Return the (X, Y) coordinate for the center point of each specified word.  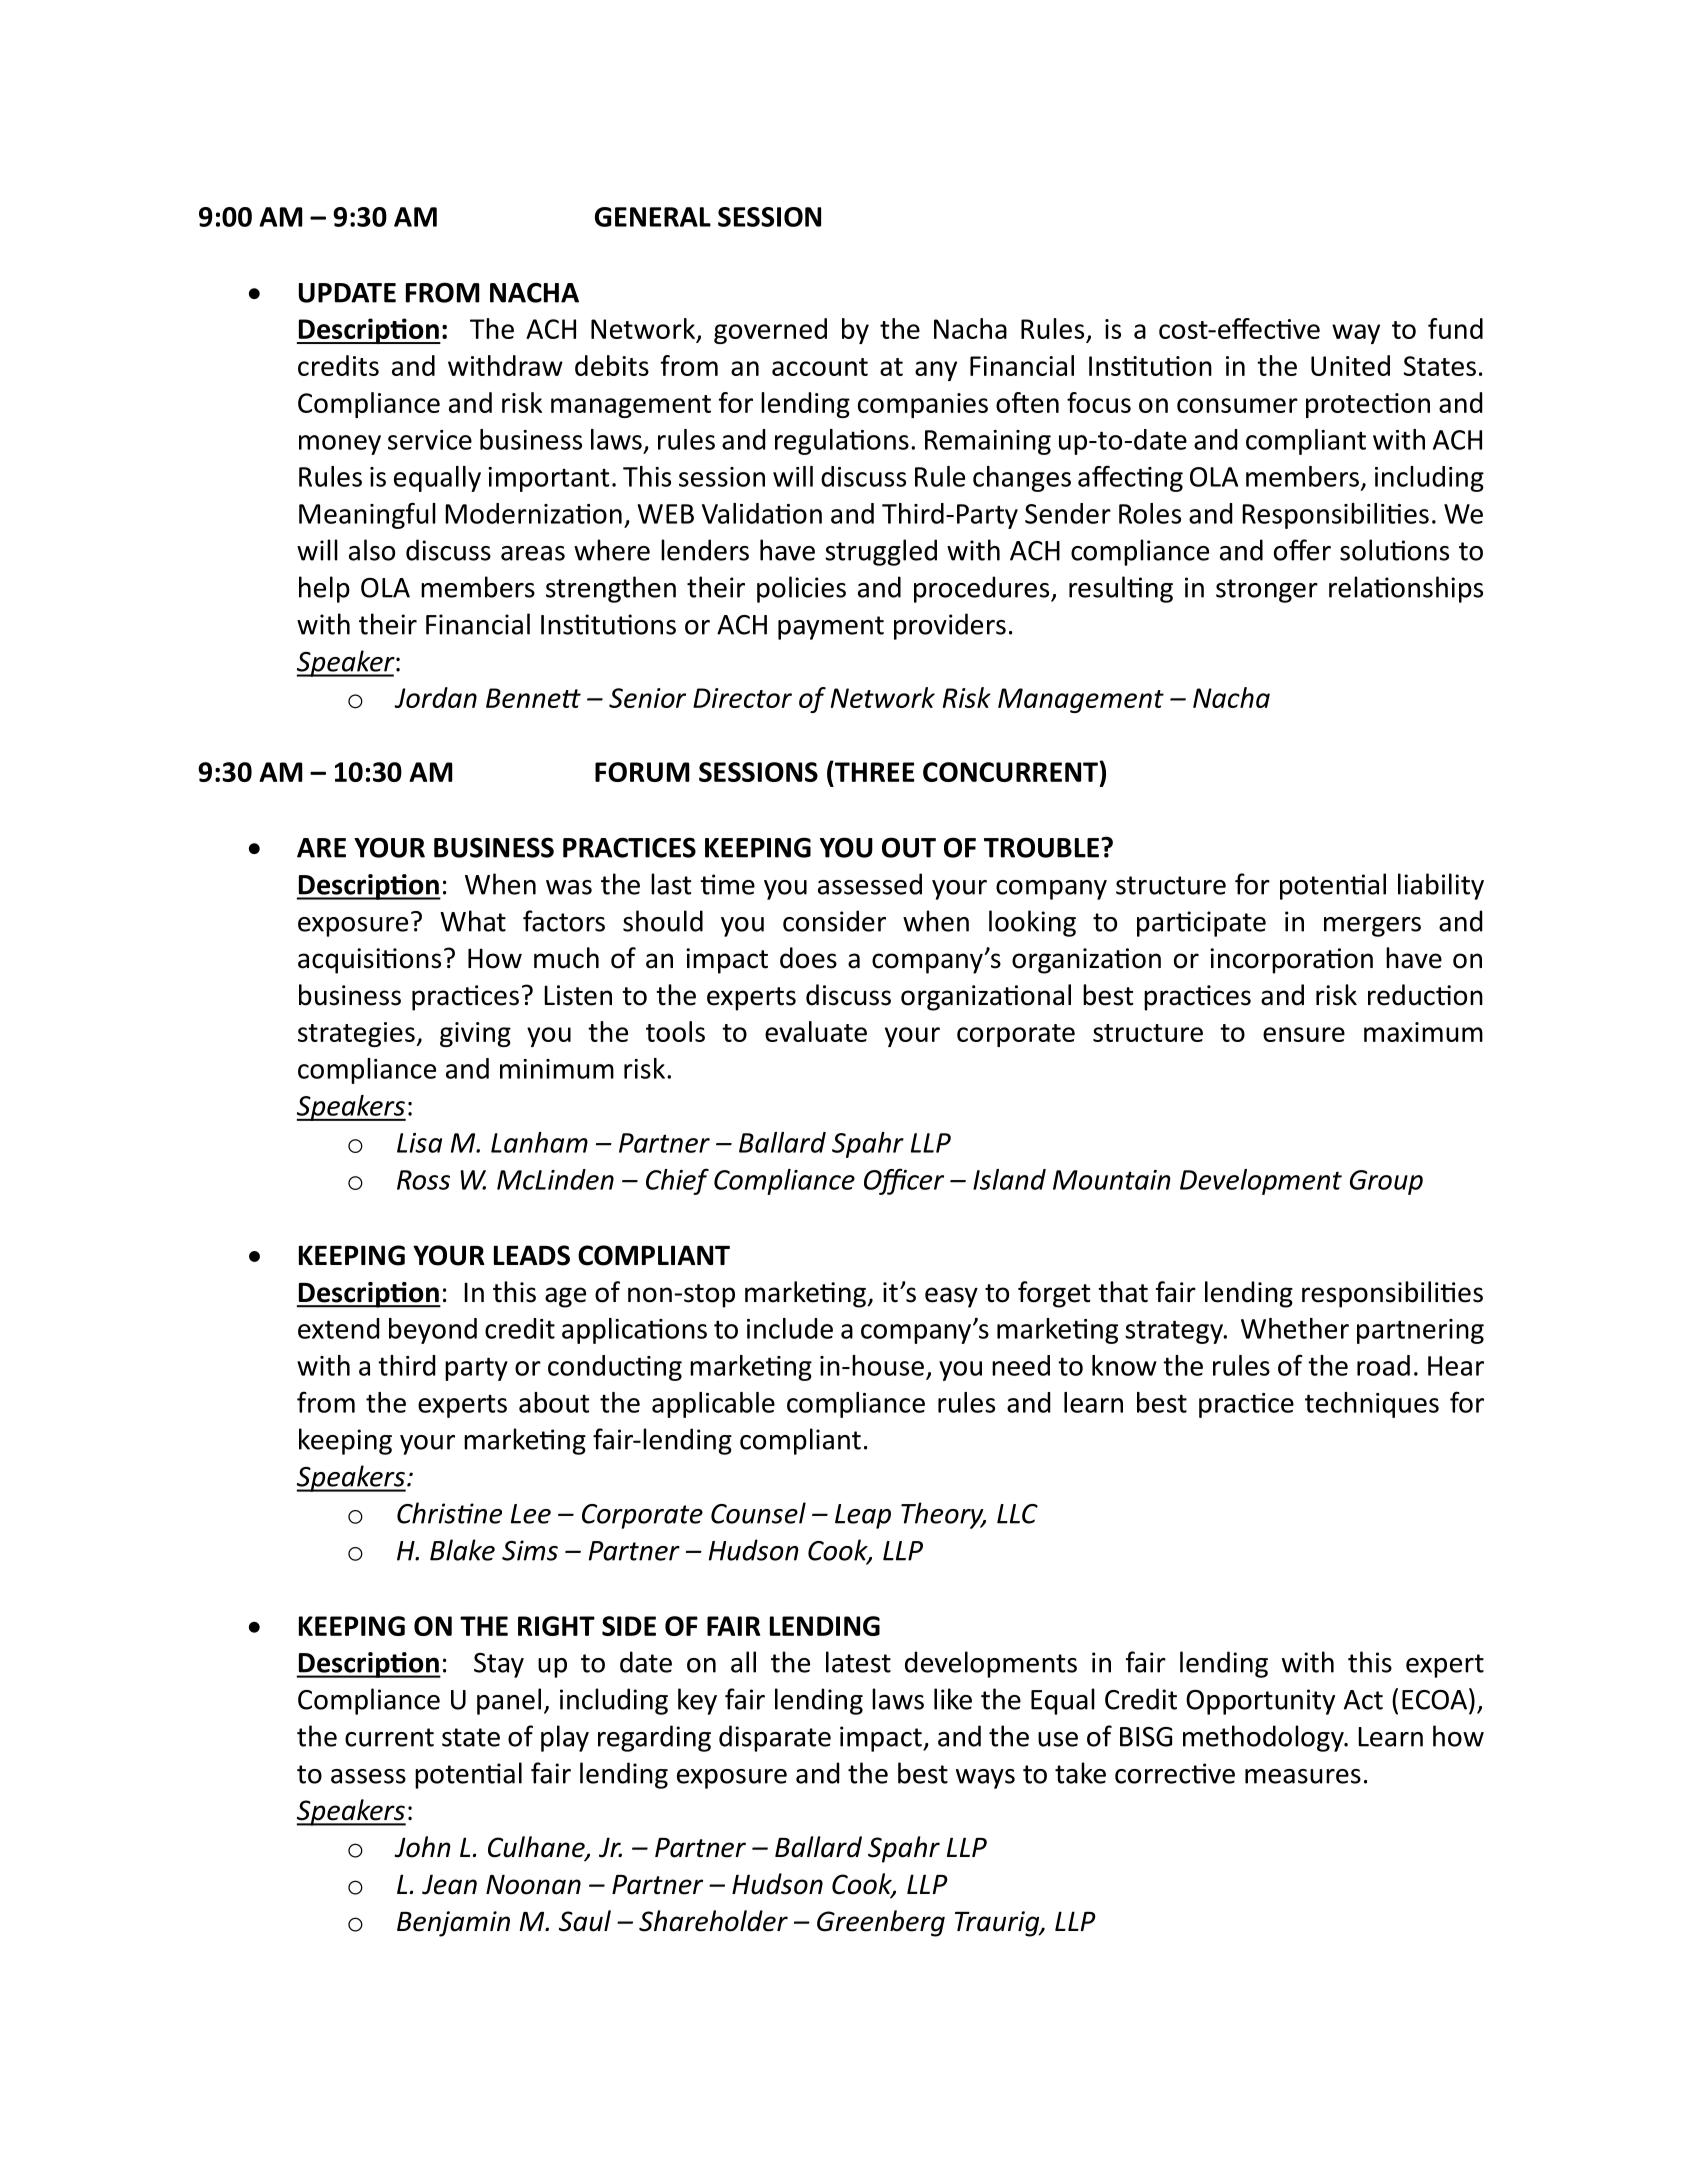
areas (533, 553)
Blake (462, 1550)
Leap (863, 1516)
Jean (449, 1884)
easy (951, 1297)
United (1350, 365)
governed (770, 331)
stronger (1267, 591)
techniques (1372, 1405)
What (473, 921)
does (808, 958)
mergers (1372, 927)
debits (612, 365)
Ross (423, 1180)
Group (1386, 1182)
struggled (881, 552)
